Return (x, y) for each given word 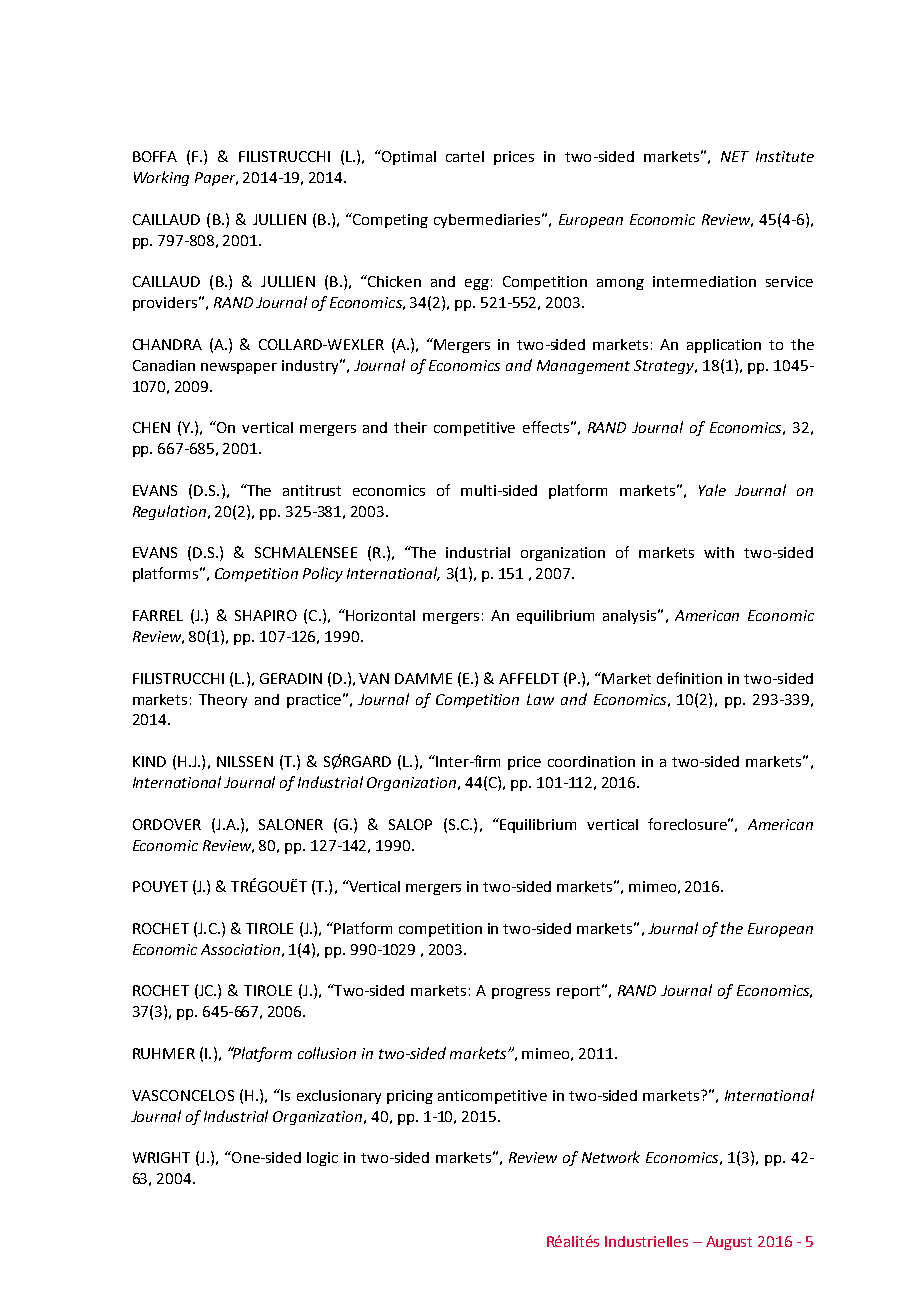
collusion (327, 1053)
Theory (223, 701)
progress (521, 993)
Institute (785, 156)
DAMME (423, 678)
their (410, 427)
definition (689, 678)
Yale (712, 490)
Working (161, 178)
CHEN (151, 427)
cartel (465, 156)
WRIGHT (161, 1157)
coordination (591, 761)
